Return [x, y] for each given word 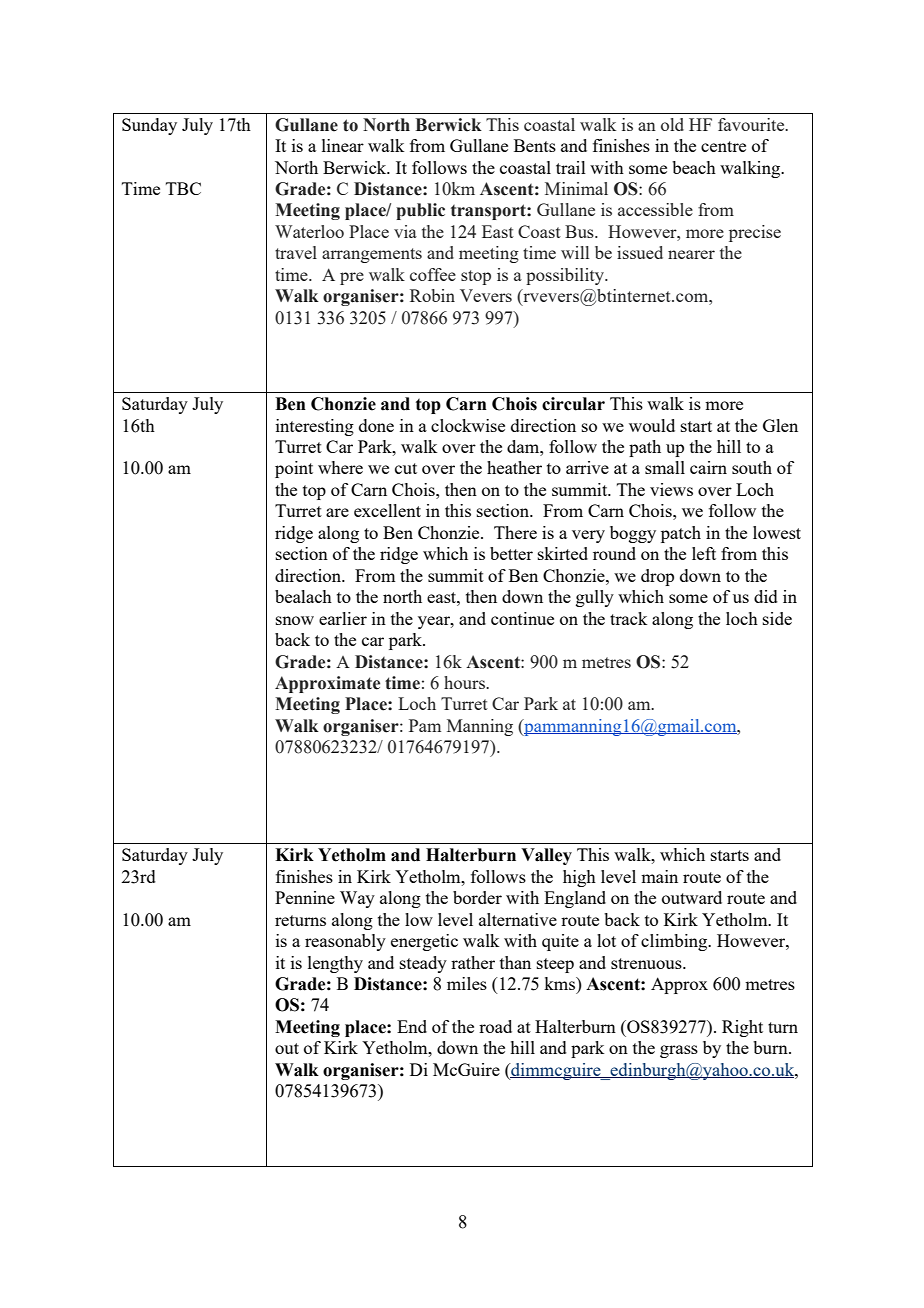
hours [465, 682]
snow [295, 620]
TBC [183, 188]
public [420, 211]
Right [742, 1028]
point [294, 469]
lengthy [335, 964]
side [777, 618]
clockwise [468, 425]
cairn [708, 467]
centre [723, 146]
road [495, 1026]
